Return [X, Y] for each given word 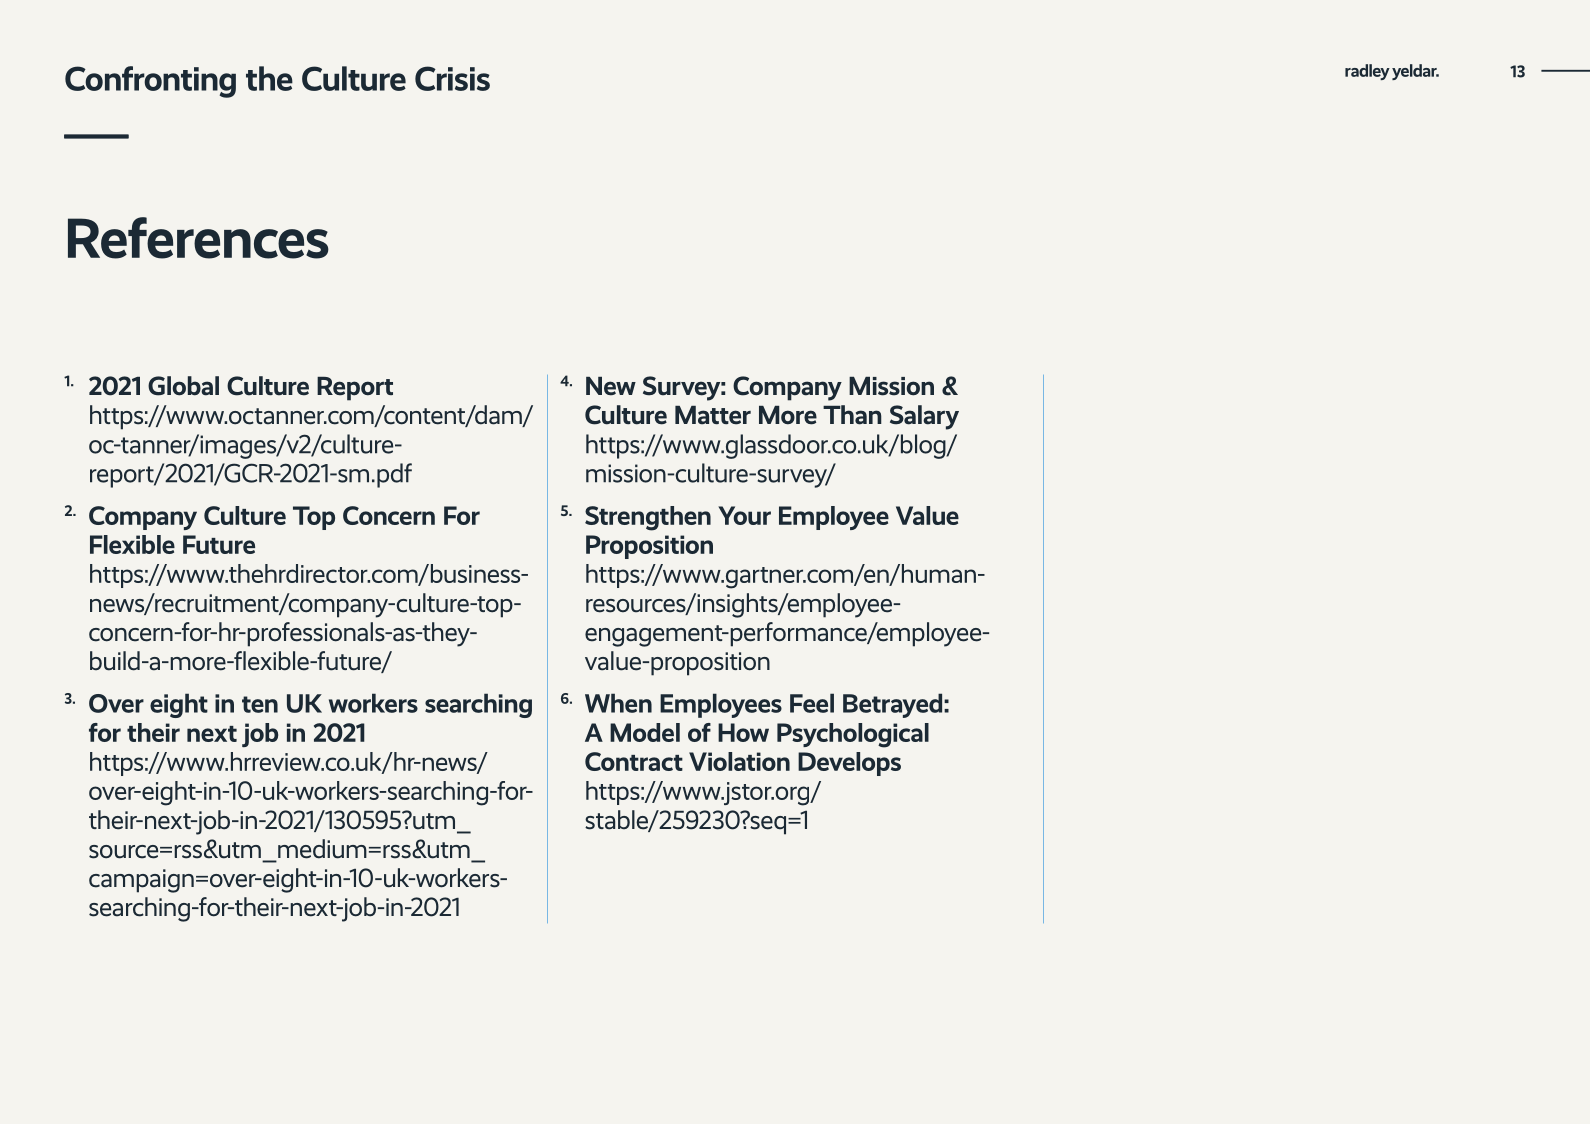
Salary [924, 417]
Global [183, 386]
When [618, 703]
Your [744, 515]
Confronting [150, 82]
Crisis [452, 78]
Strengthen [648, 518]
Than [852, 415]
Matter [713, 415]
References [198, 238]
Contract [634, 761]
